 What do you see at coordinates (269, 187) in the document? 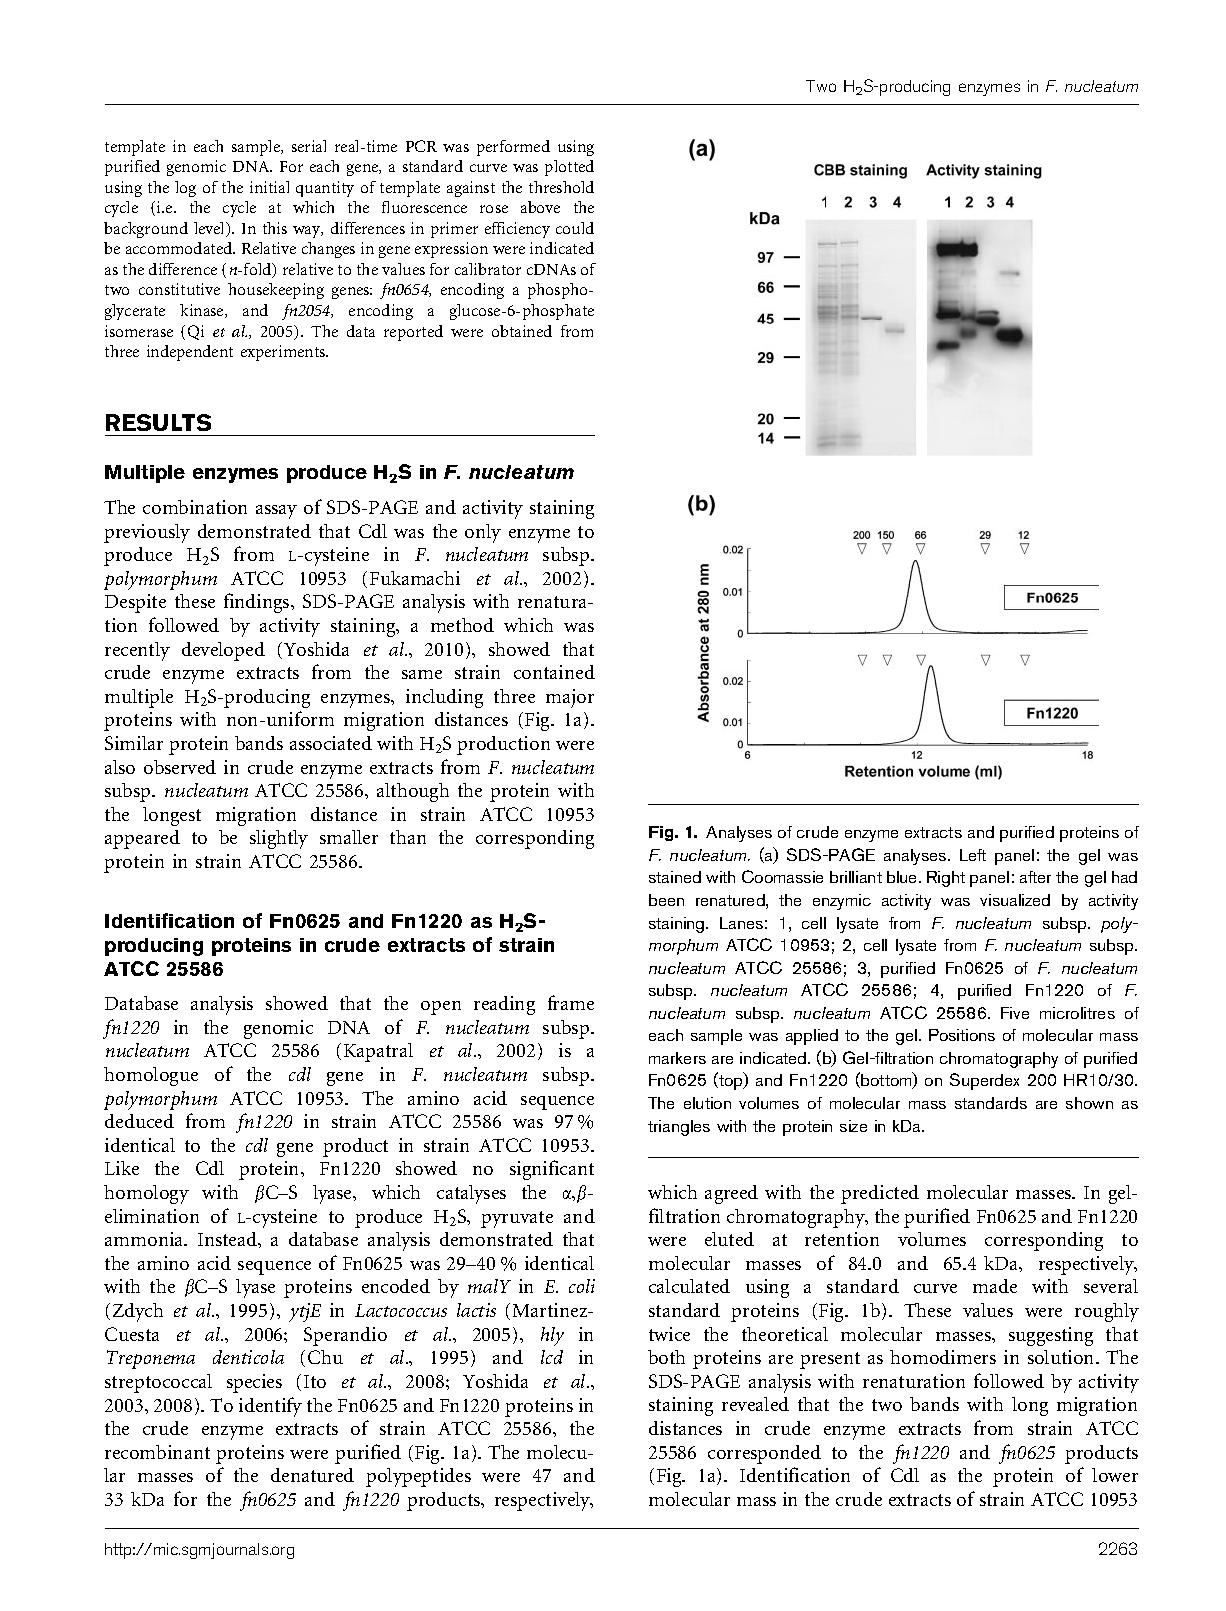
I see `initial` at bounding box center [269, 187].
